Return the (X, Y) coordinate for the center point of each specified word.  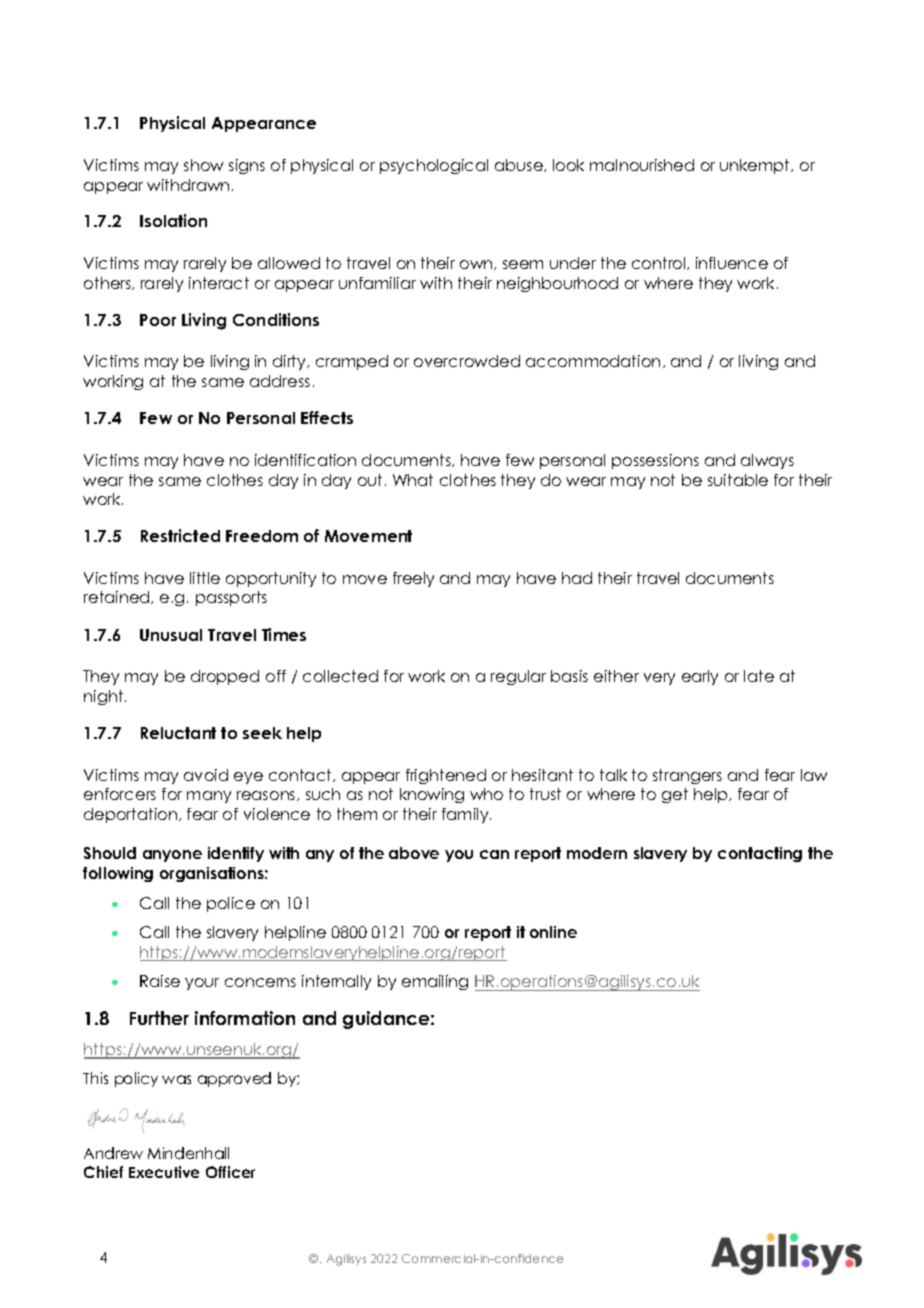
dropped (225, 677)
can (494, 854)
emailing (435, 982)
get (675, 795)
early (700, 677)
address (280, 381)
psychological (434, 166)
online (553, 932)
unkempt (756, 166)
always (767, 461)
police (231, 904)
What (413, 480)
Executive (164, 1172)
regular (518, 677)
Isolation (173, 220)
